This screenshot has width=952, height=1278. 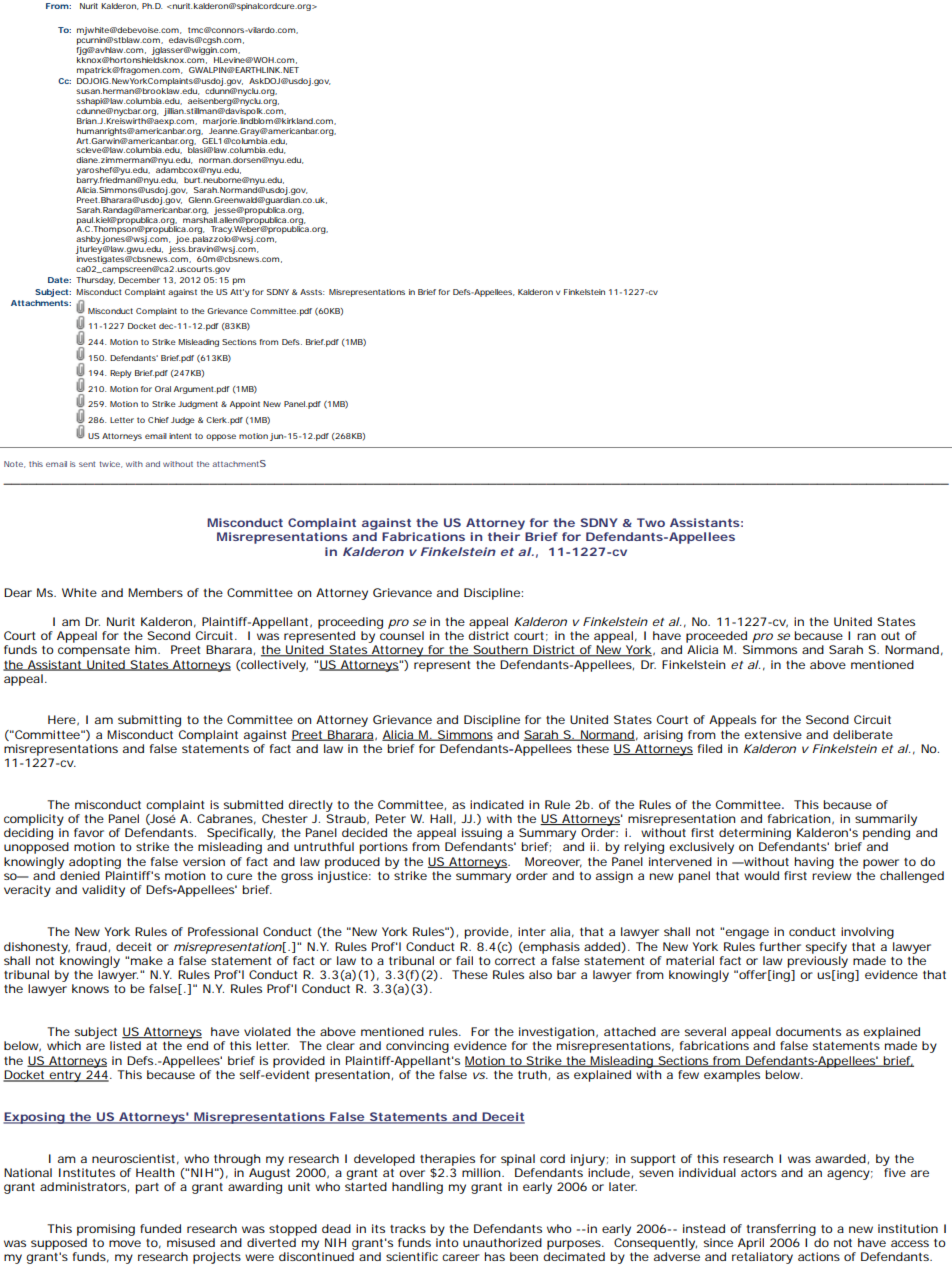 What do you see at coordinates (139, 280) in the screenshot?
I see `December` at bounding box center [139, 280].
